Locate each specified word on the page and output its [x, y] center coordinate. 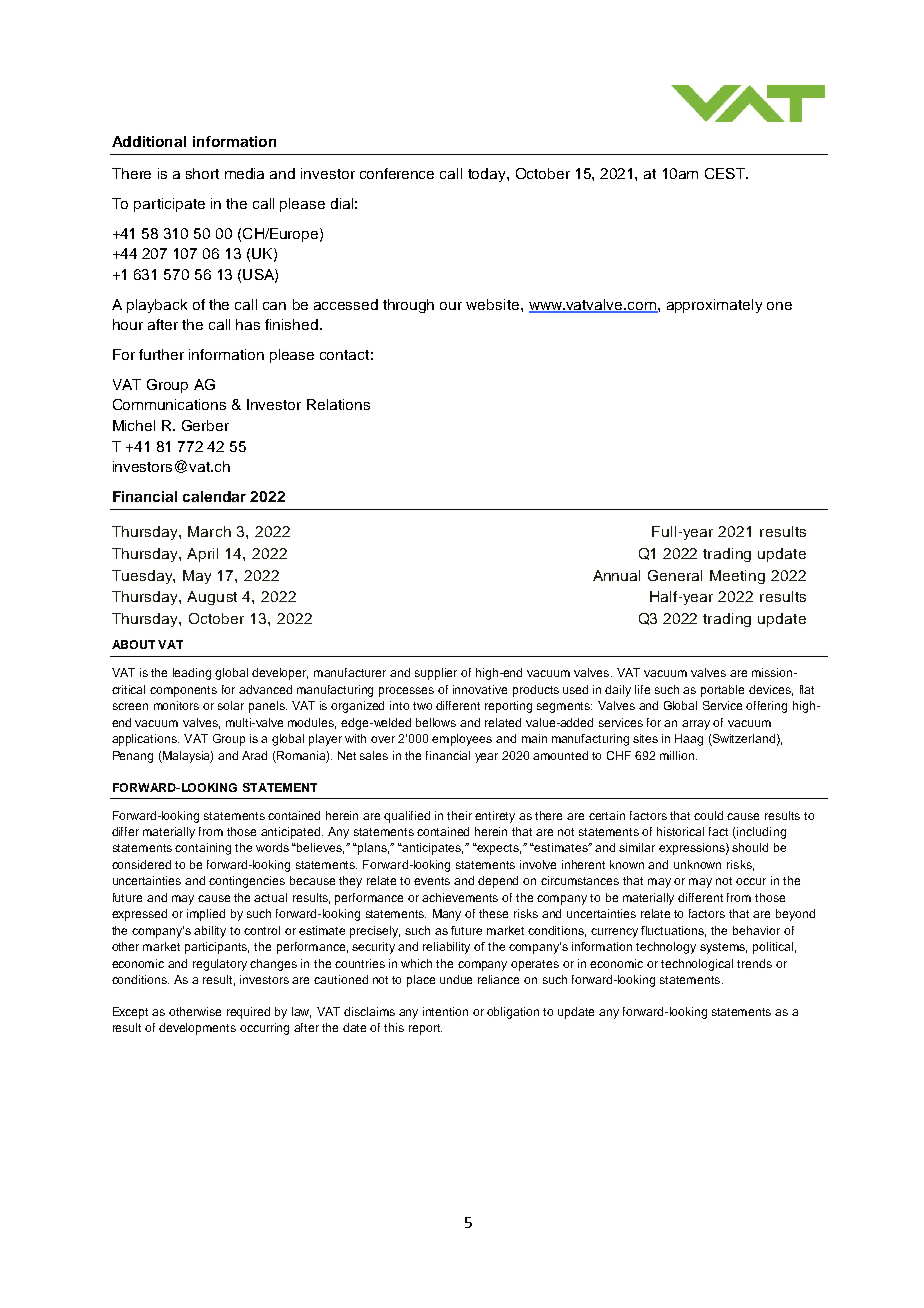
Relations [338, 404]
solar [231, 705]
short [202, 173]
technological [697, 965]
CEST [726, 173]
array [696, 725]
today [488, 175]
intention [445, 1011]
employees [462, 740]
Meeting [737, 577]
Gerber [205, 425]
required [248, 1013]
